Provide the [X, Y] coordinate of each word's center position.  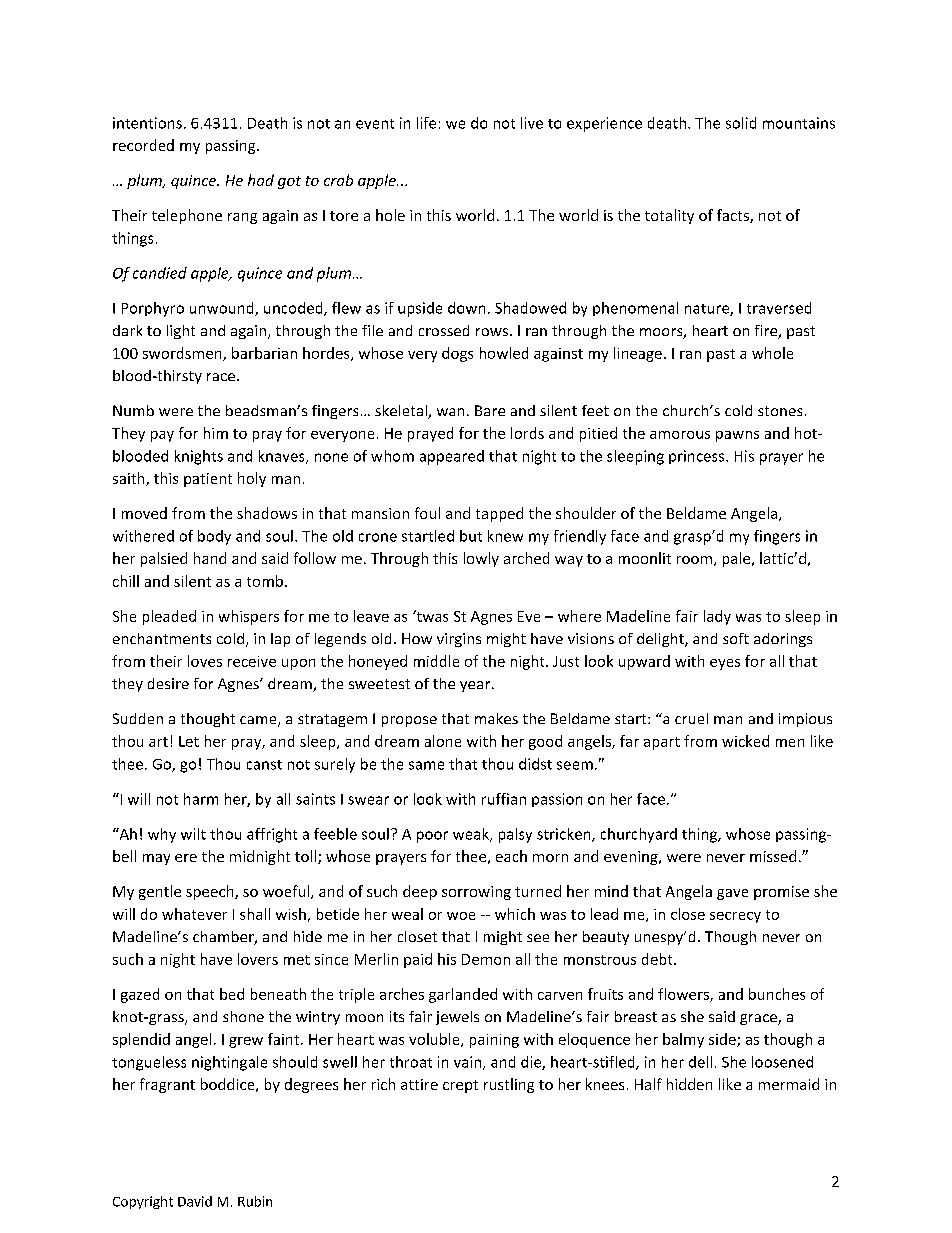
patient [208, 480]
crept [460, 1086]
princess [698, 457]
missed [773, 856]
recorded [143, 145]
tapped [499, 514]
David [195, 1201]
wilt [193, 834]
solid [741, 123]
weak [472, 835]
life [426, 123]
